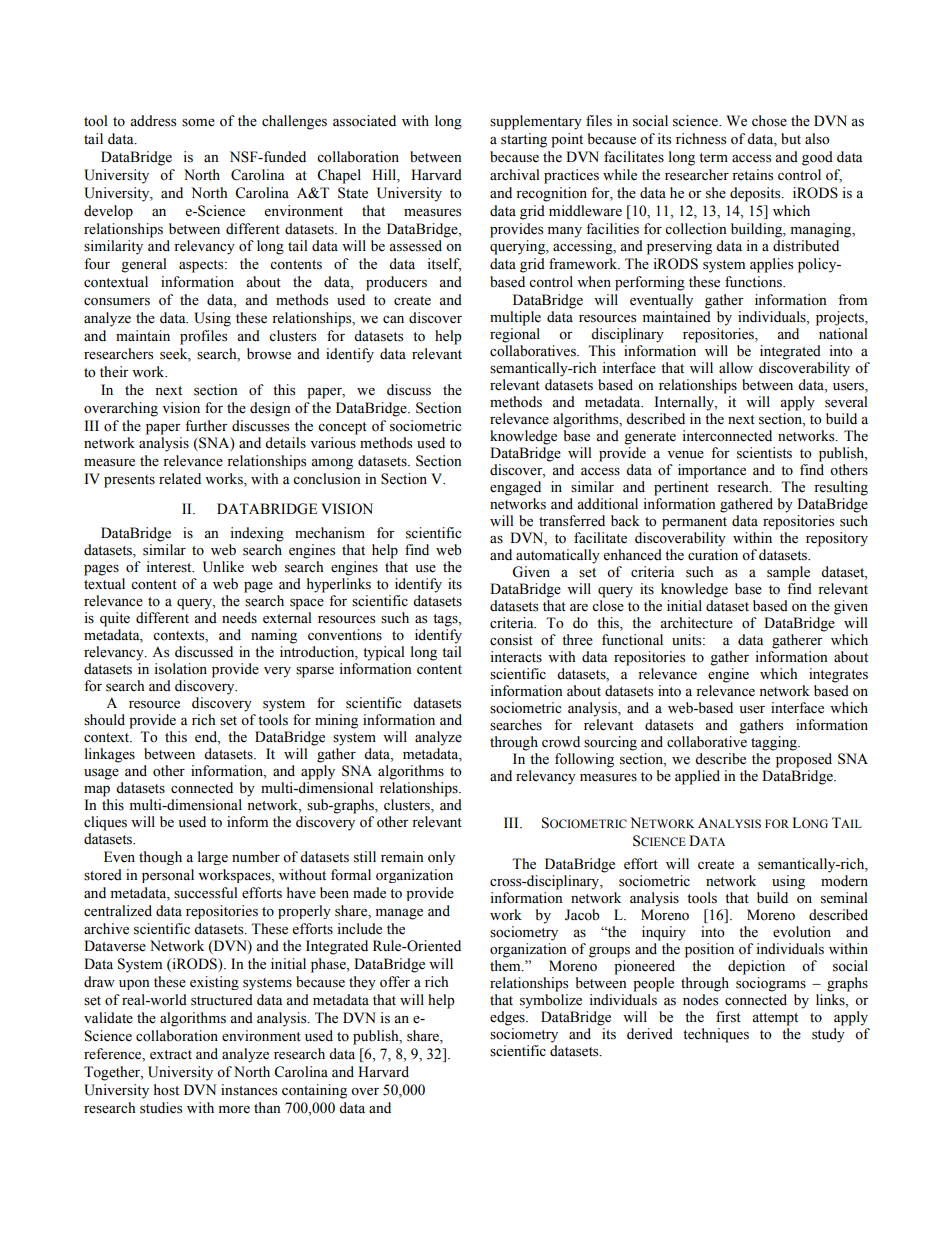 This page has width=952, height=1233. What do you see at coordinates (166, 1090) in the page?
I see `host` at bounding box center [166, 1090].
